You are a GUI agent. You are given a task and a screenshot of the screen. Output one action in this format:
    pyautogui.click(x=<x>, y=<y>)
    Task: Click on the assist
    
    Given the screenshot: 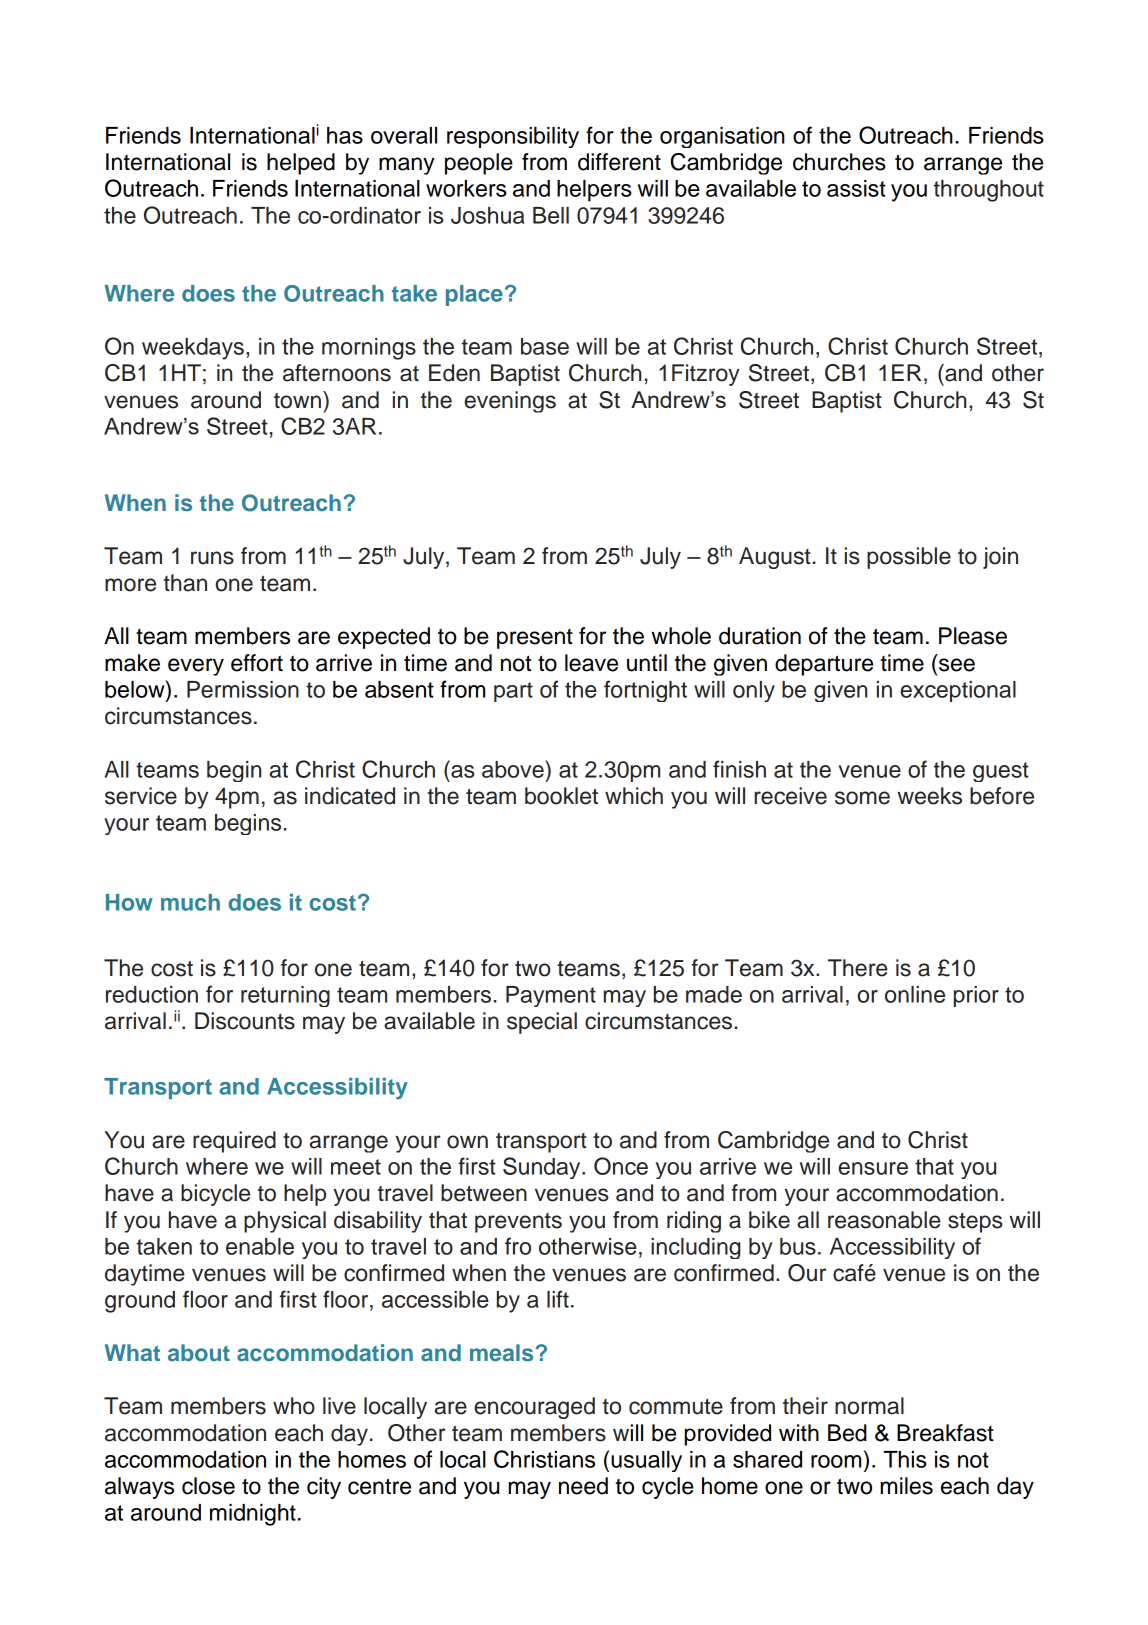 What is the action you would take?
    pyautogui.click(x=856, y=188)
